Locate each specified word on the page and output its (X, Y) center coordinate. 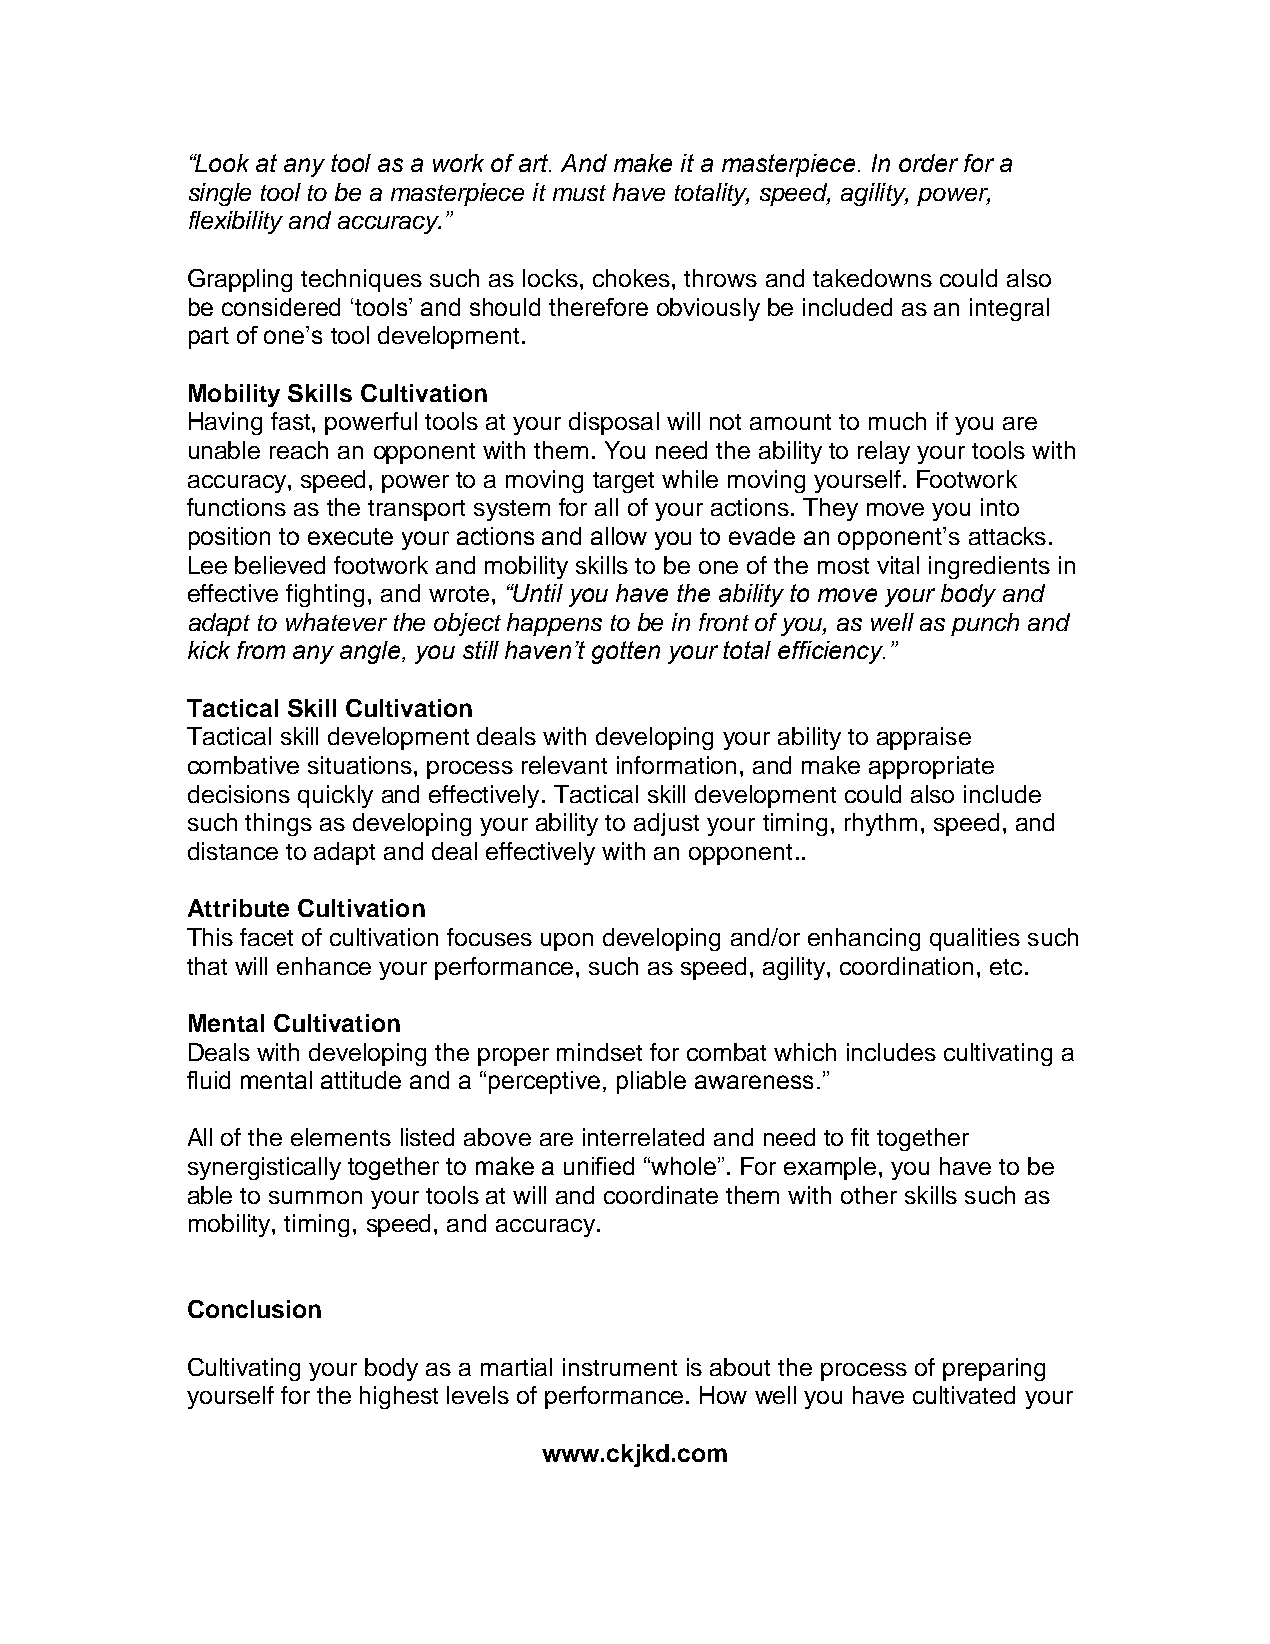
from (261, 650)
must (579, 193)
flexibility (236, 222)
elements (341, 1137)
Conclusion (254, 1309)
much (897, 421)
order (928, 163)
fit (860, 1137)
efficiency (831, 652)
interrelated (643, 1137)
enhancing (864, 939)
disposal (614, 423)
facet (266, 937)
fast (292, 421)
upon (567, 942)
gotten (626, 652)
